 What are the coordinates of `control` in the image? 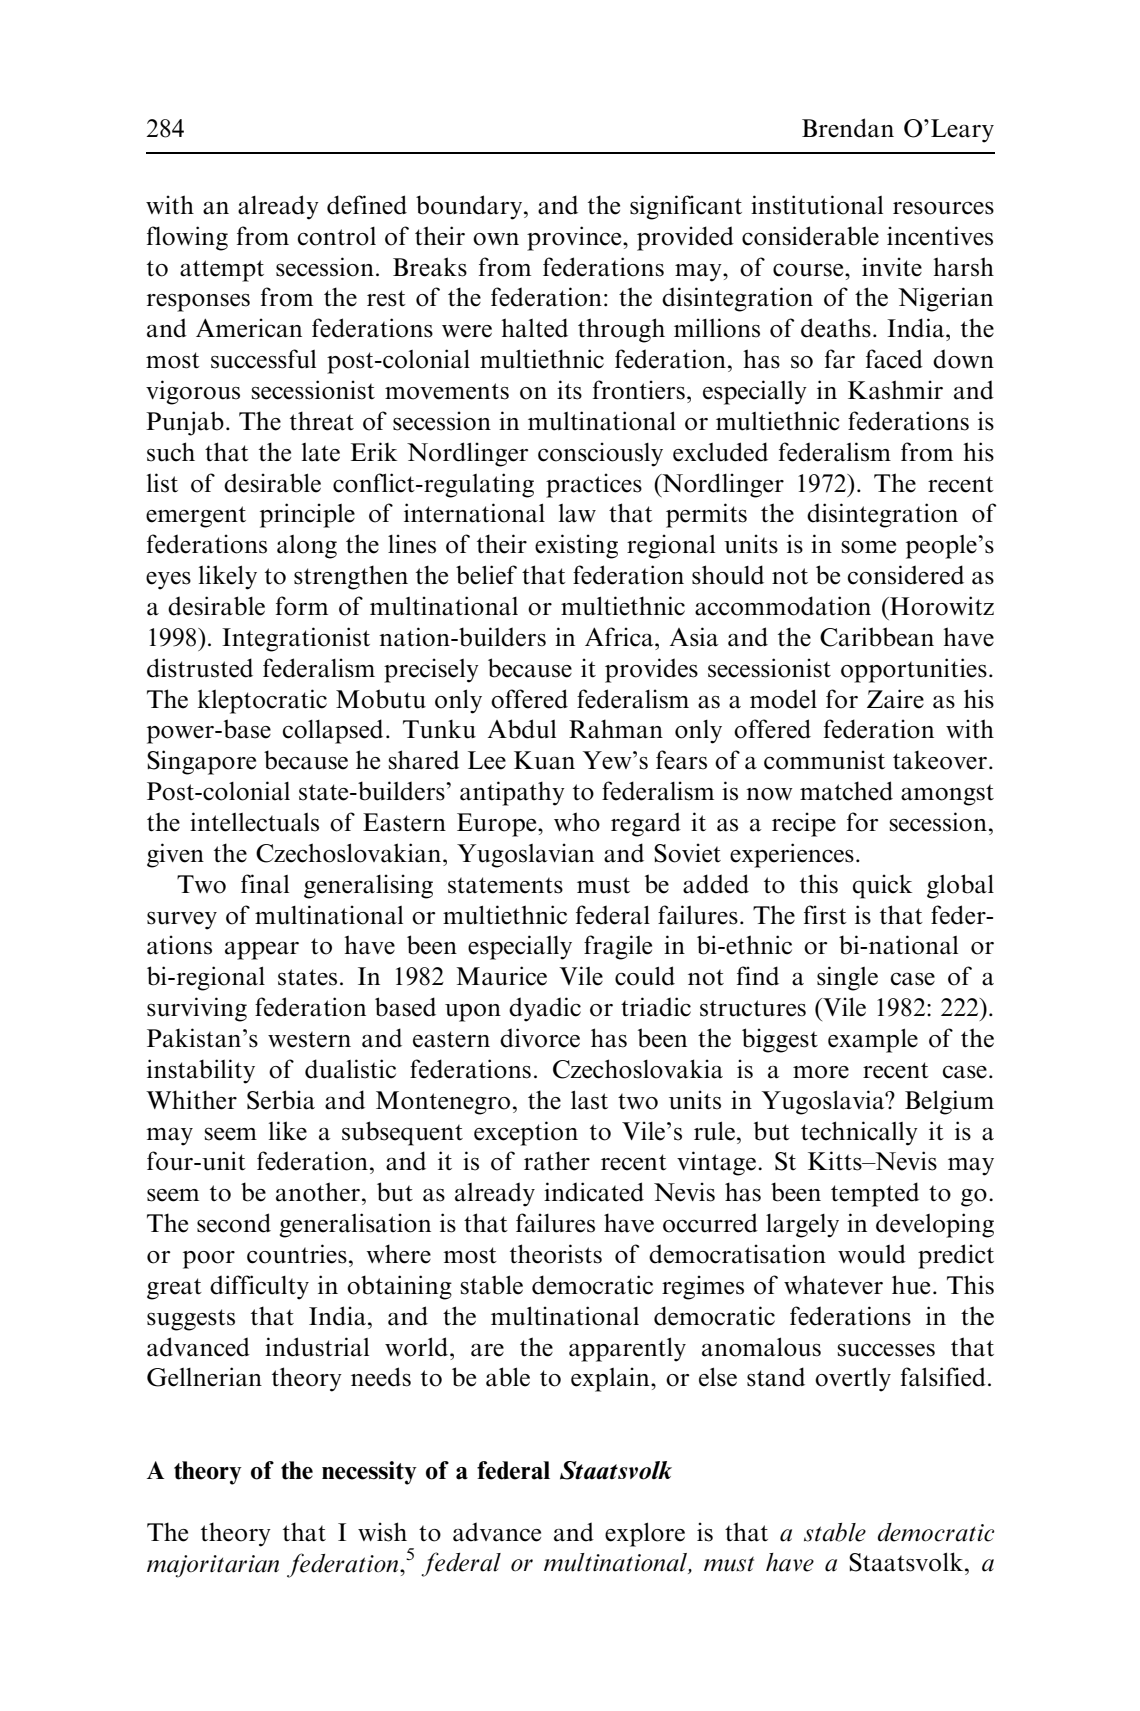 It's located at (337, 236).
